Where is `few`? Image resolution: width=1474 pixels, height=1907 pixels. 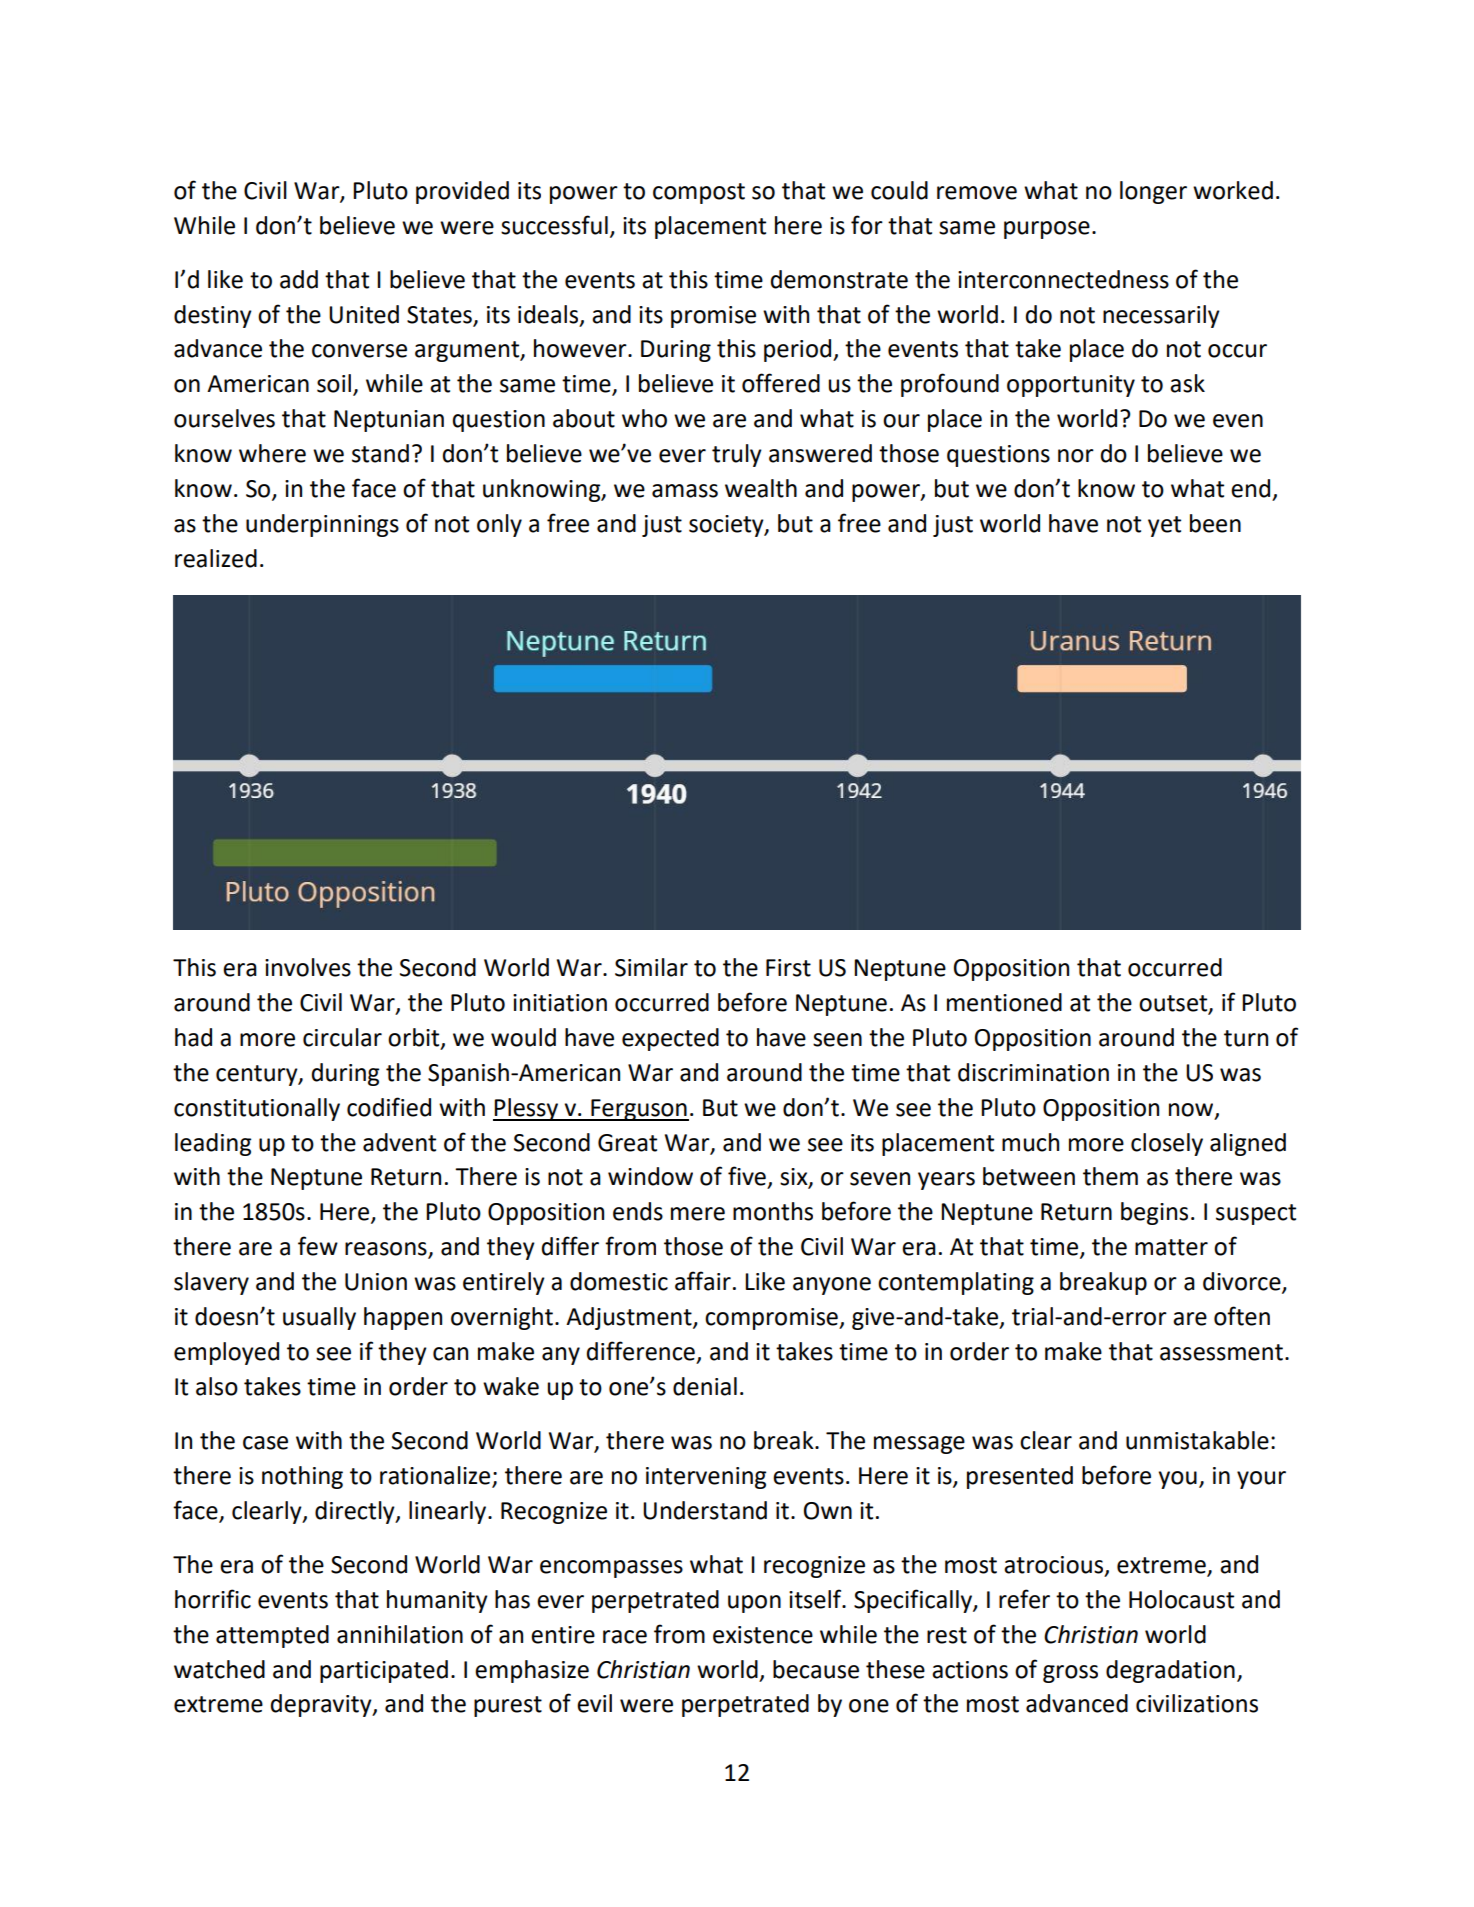 few is located at coordinates (318, 1246).
